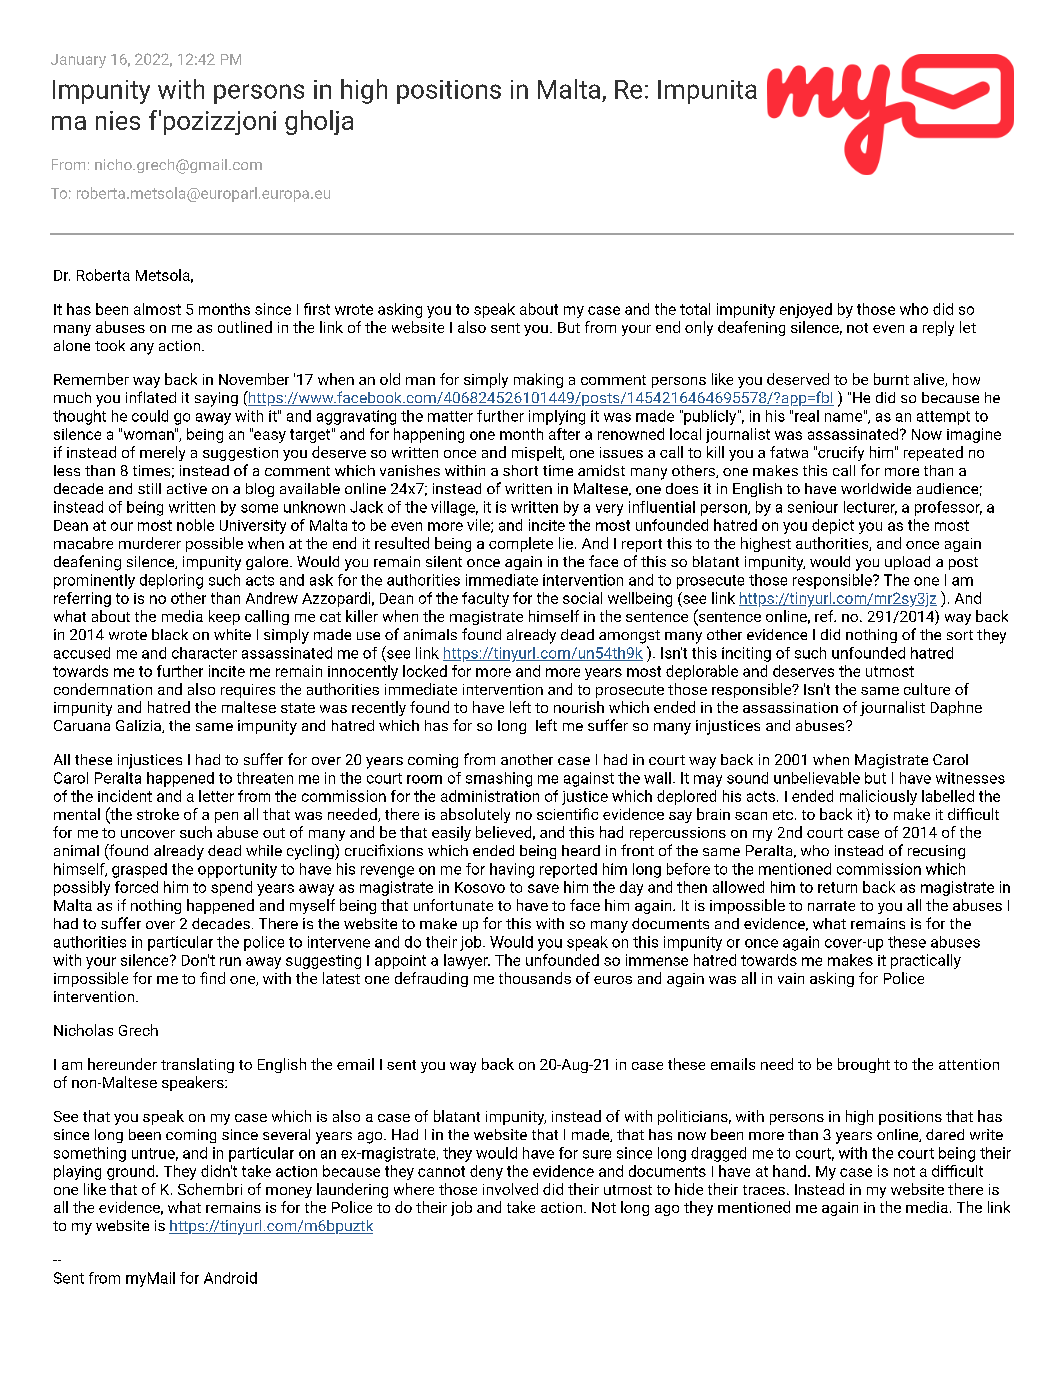  Describe the element at coordinates (204, 653) in the screenshot. I see `character` at that location.
